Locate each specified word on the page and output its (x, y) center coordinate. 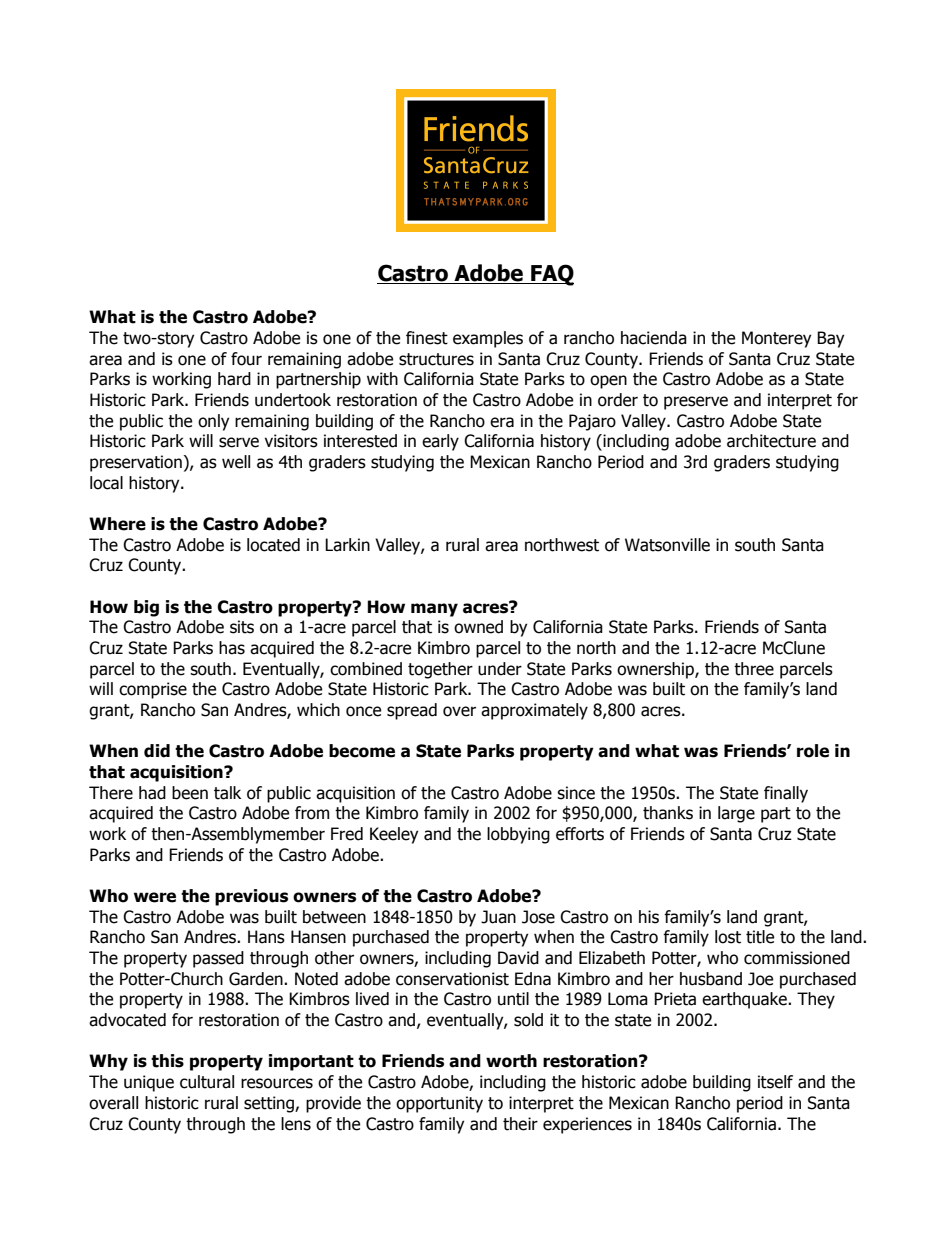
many (434, 610)
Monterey (776, 339)
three (754, 669)
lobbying (518, 835)
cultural (207, 1082)
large (736, 814)
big (146, 608)
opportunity (439, 1104)
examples (488, 339)
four (246, 359)
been (190, 793)
